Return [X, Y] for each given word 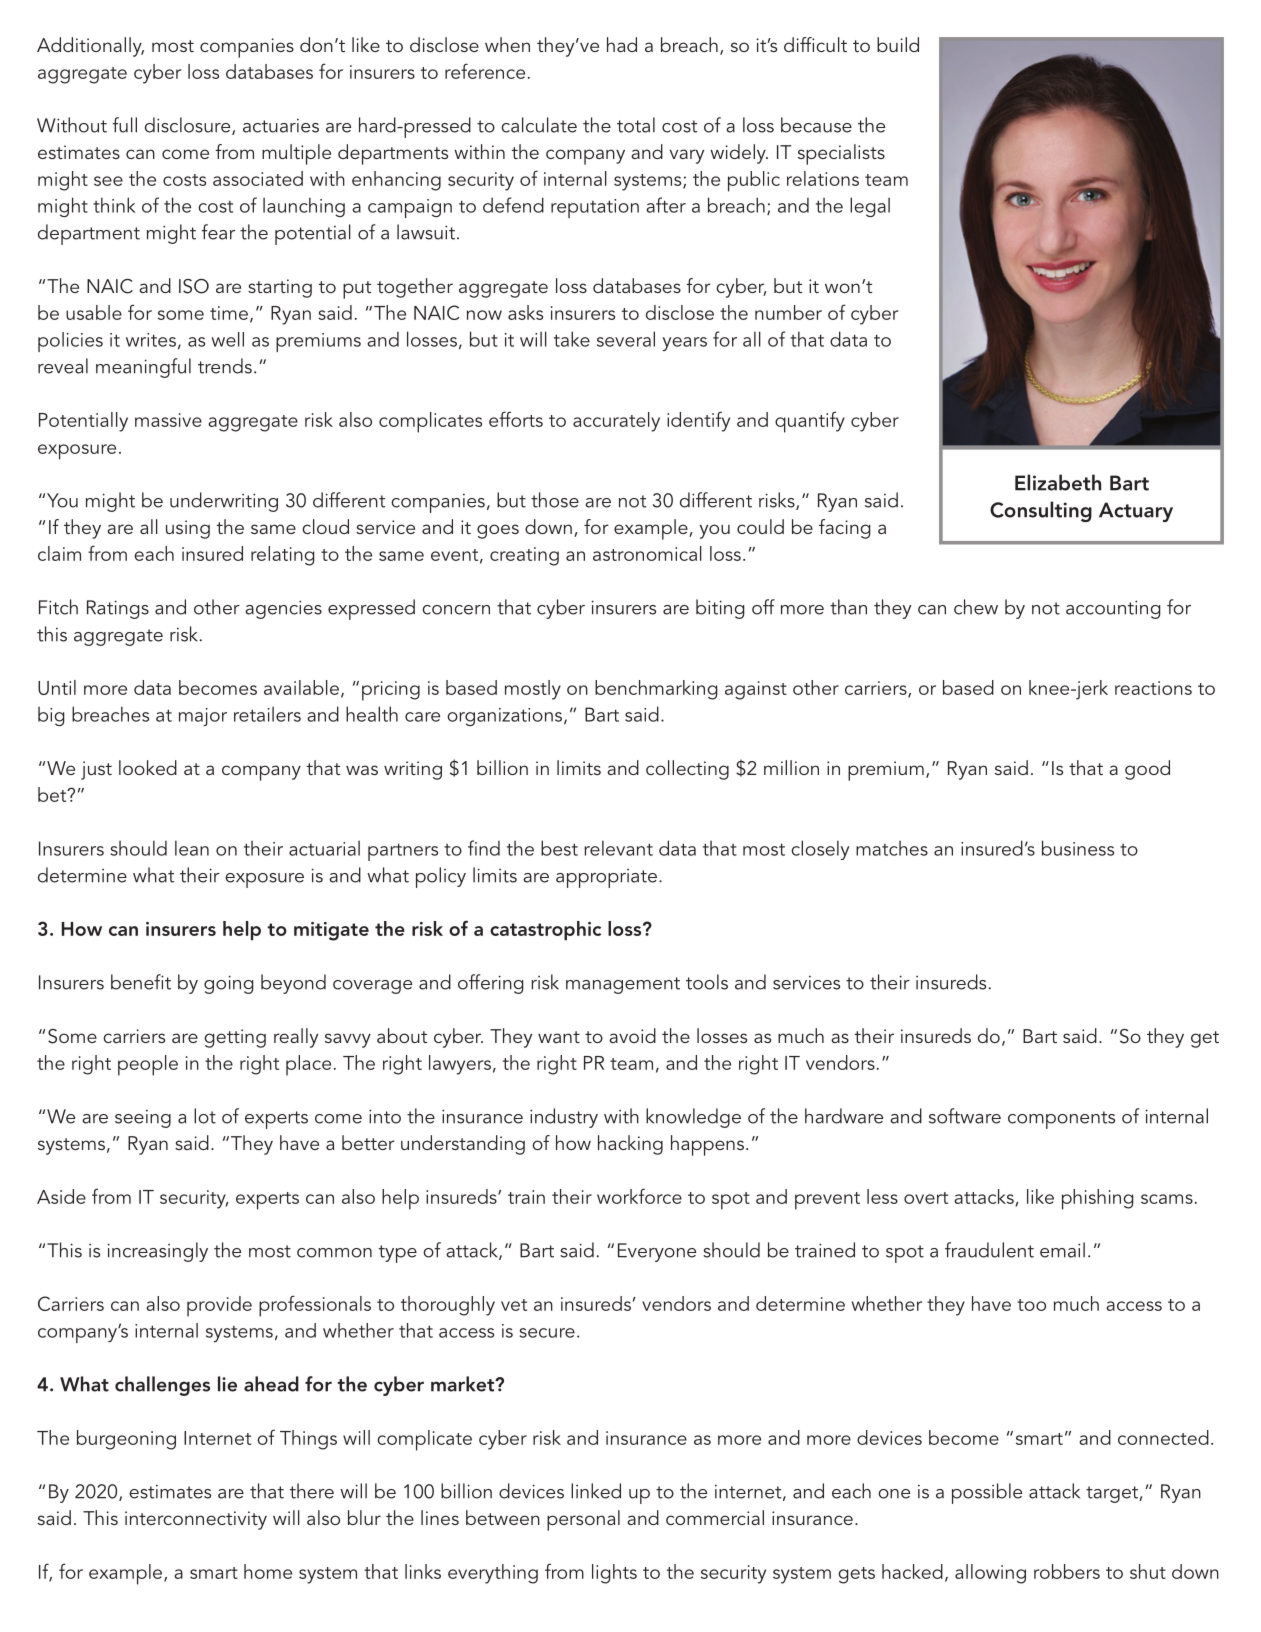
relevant [618, 848]
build [898, 44]
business [1078, 848]
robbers [1067, 1571]
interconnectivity [196, 1520]
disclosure [189, 126]
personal [583, 1520]
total [636, 125]
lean [192, 848]
